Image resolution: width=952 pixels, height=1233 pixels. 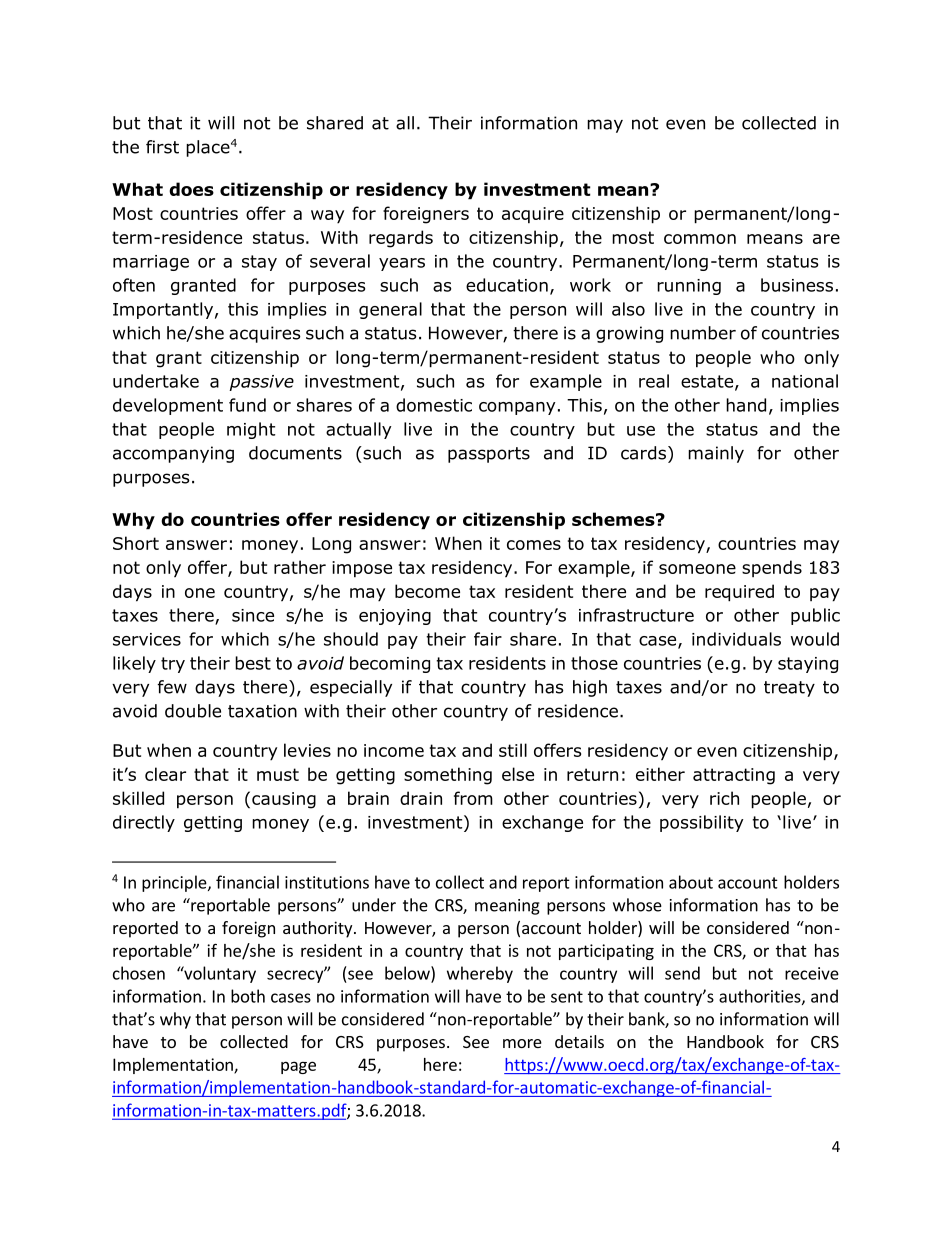 What do you see at coordinates (248, 996) in the screenshot?
I see `both` at bounding box center [248, 996].
